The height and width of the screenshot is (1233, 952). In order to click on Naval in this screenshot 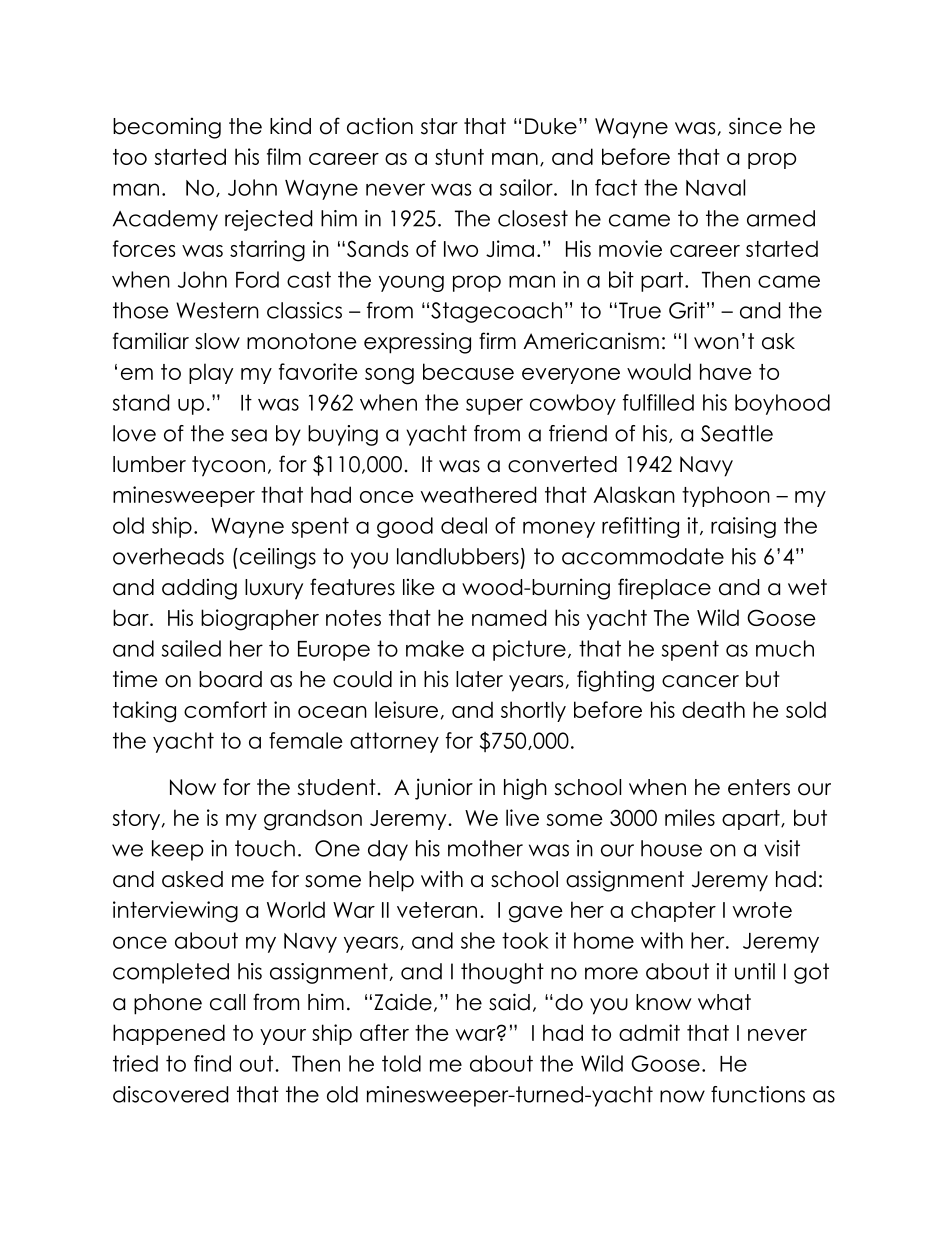, I will do `click(715, 187)`.
